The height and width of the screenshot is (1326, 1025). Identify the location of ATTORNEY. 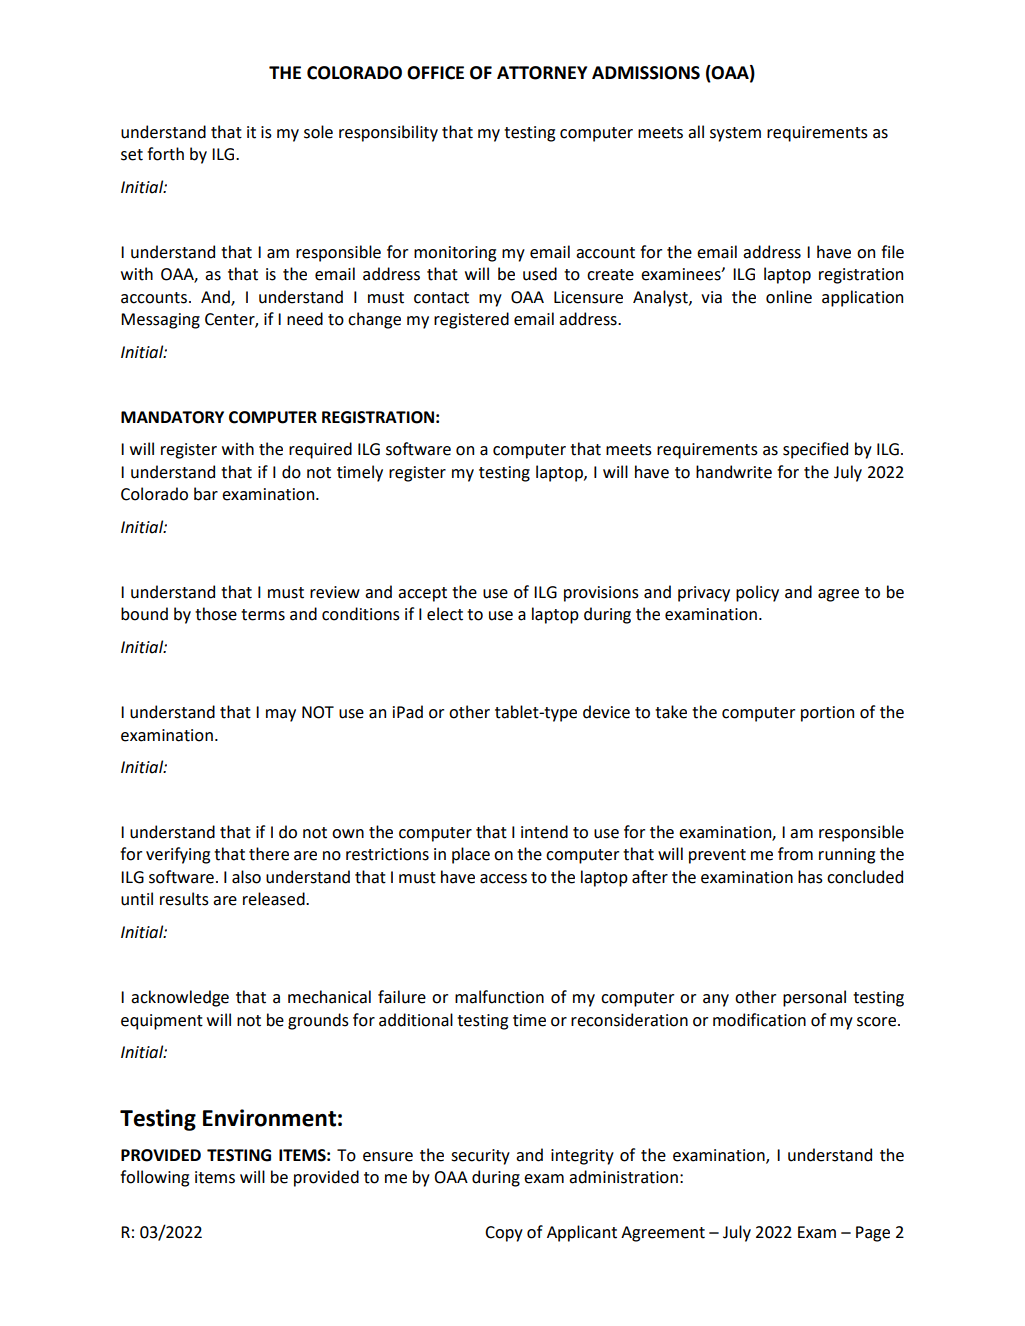
(542, 73).
